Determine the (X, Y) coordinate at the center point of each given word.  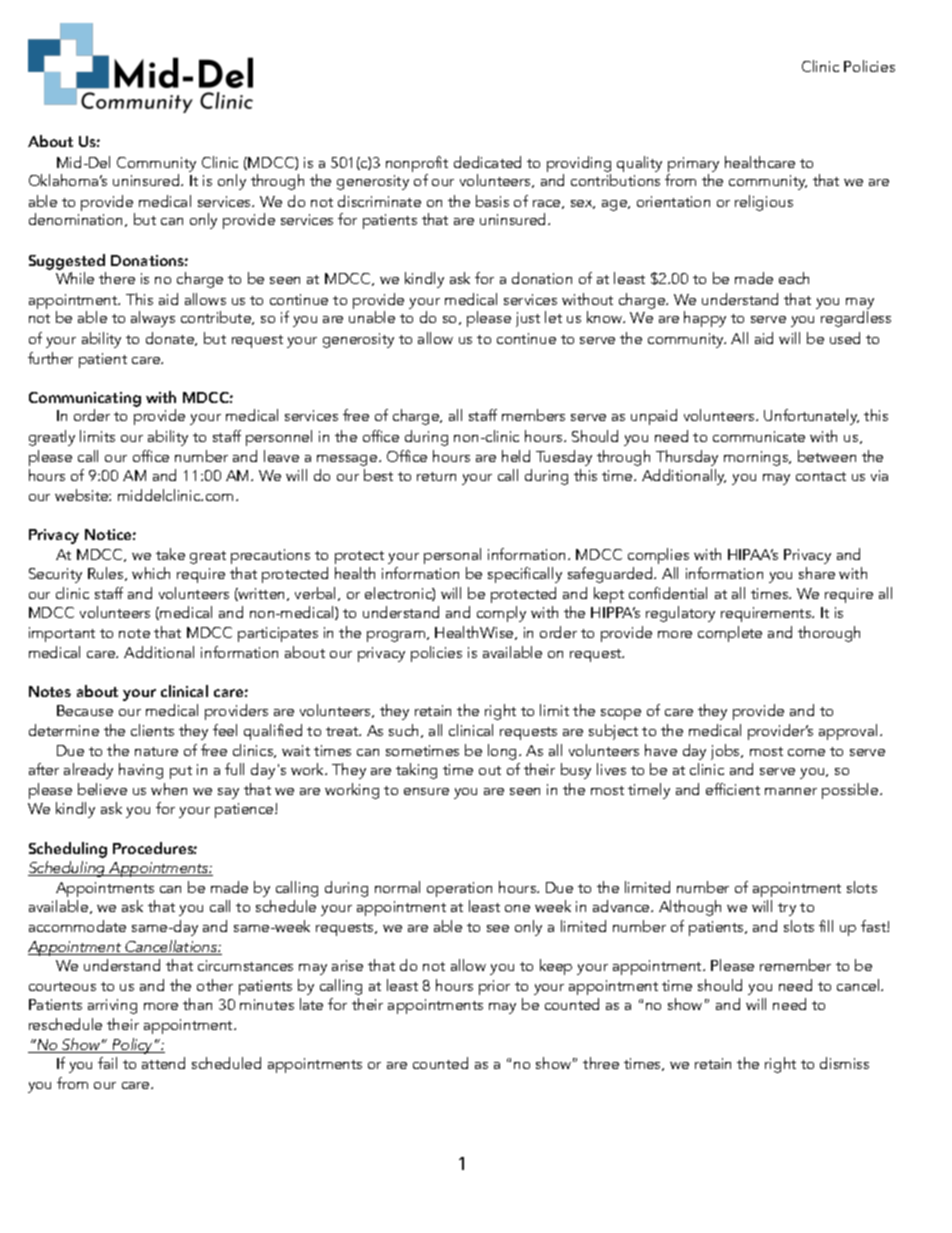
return (436, 476)
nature (156, 751)
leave (281, 456)
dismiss (844, 1063)
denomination (77, 220)
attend (163, 1063)
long (504, 752)
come (806, 752)
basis (492, 201)
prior (494, 987)
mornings (757, 458)
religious (764, 203)
